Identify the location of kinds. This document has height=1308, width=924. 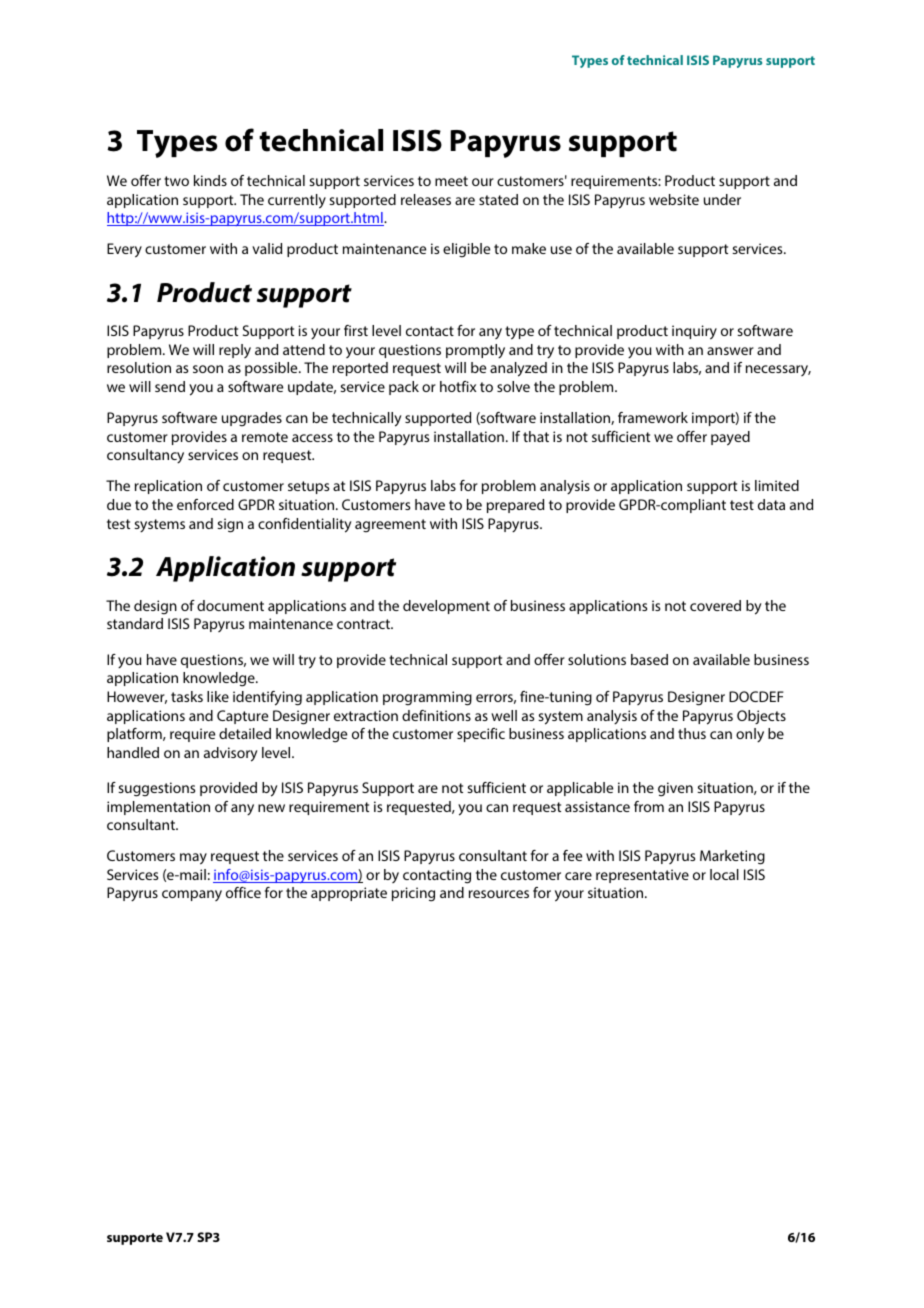
(210, 180).
